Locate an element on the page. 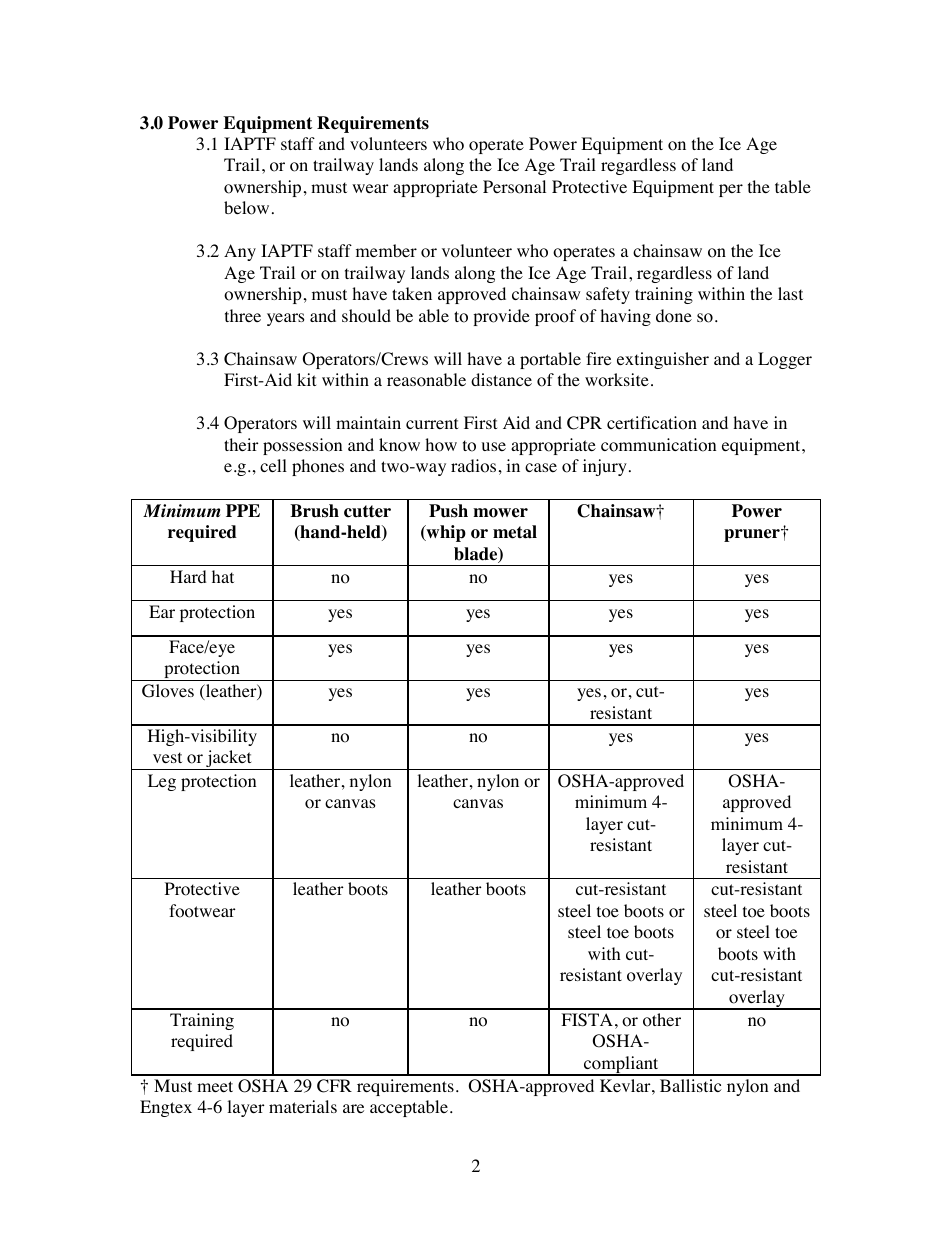 This document has height=1233, width=952. last is located at coordinates (790, 293).
